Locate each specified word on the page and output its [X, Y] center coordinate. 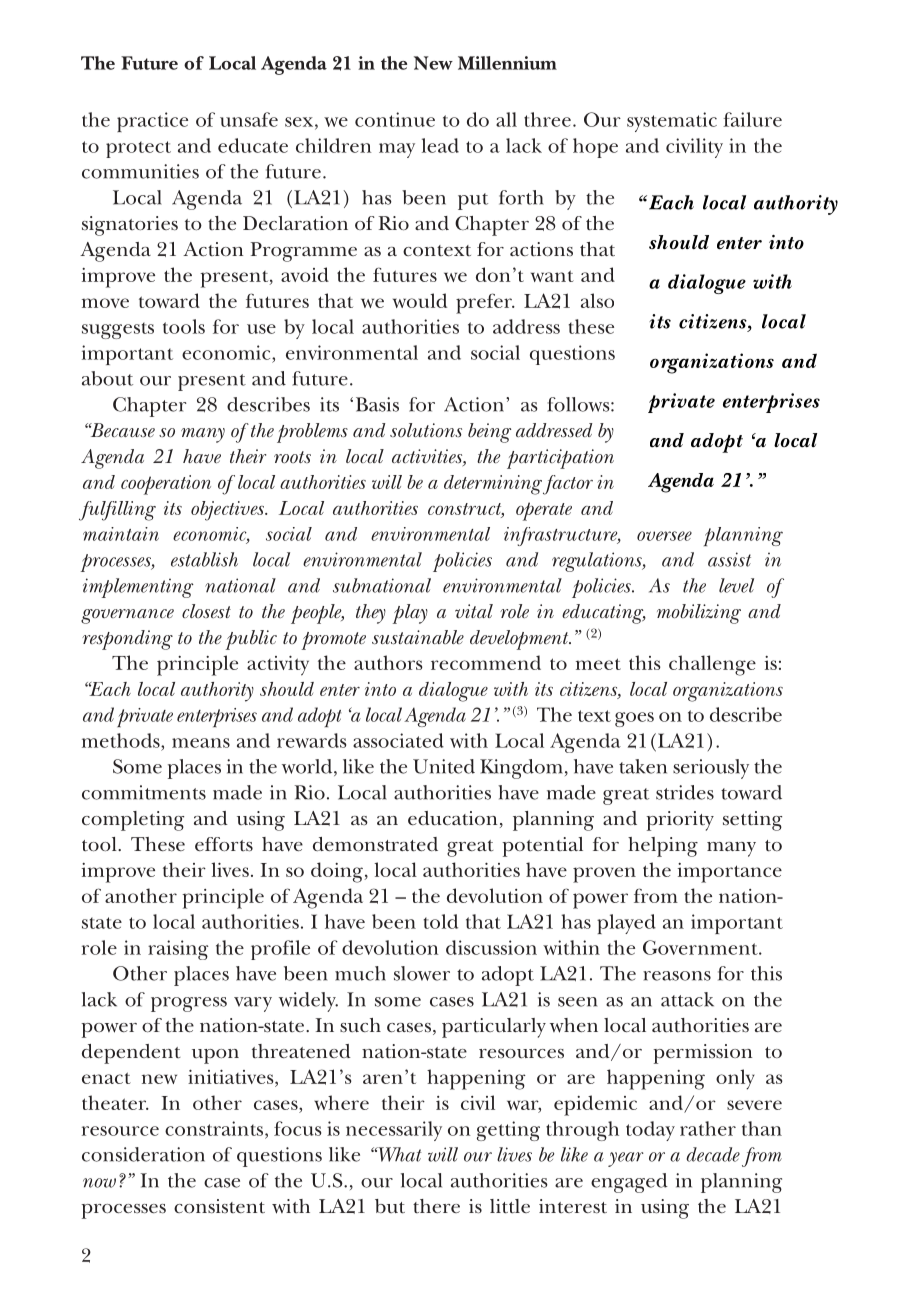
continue [395, 119]
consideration [143, 1154]
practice [152, 122]
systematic [672, 122]
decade [713, 1154]
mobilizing [699, 614]
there [436, 1206]
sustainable [418, 637]
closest [206, 611]
